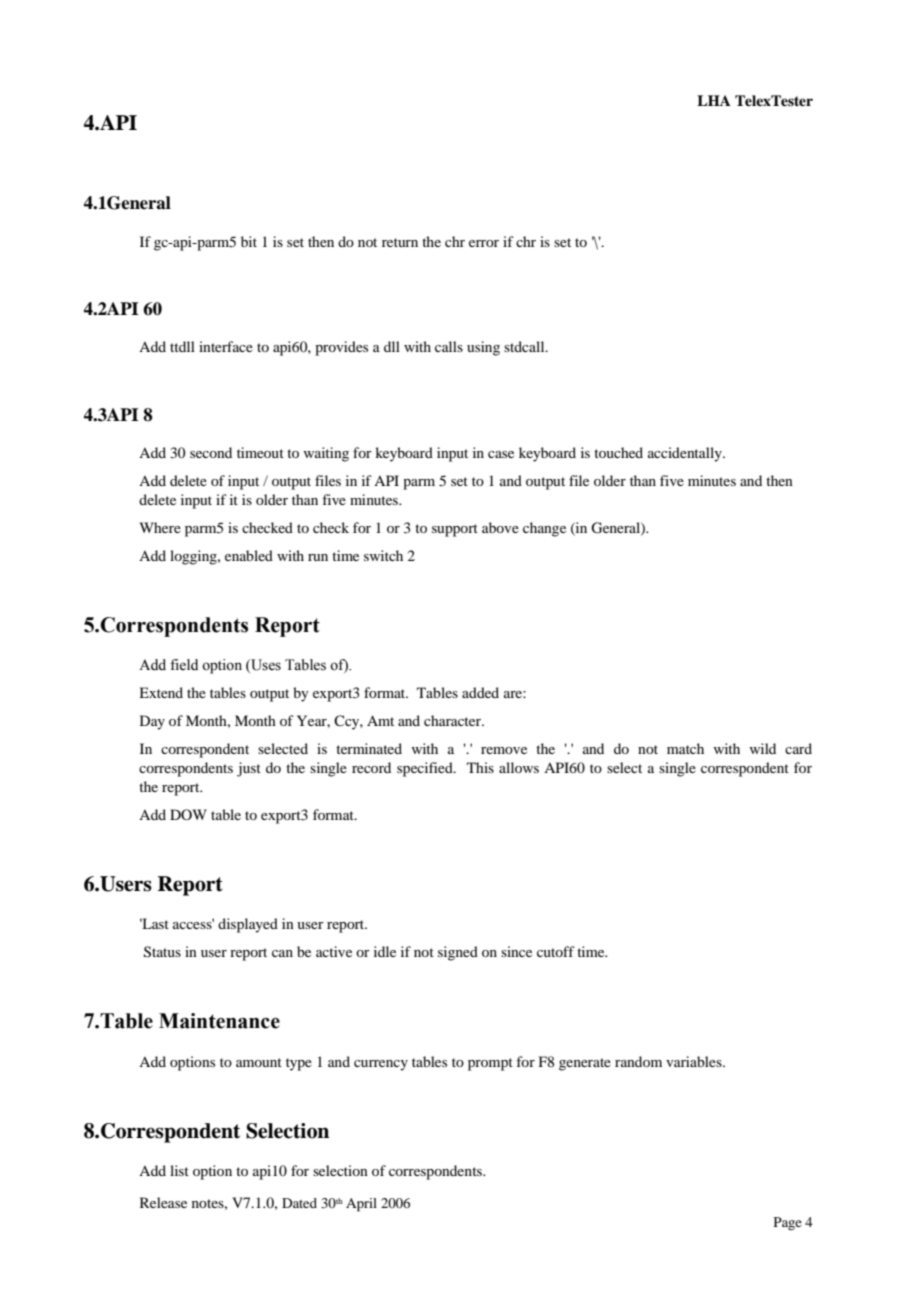 The image size is (924, 1308). What do you see at coordinates (480, 692) in the screenshot?
I see `added` at bounding box center [480, 692].
